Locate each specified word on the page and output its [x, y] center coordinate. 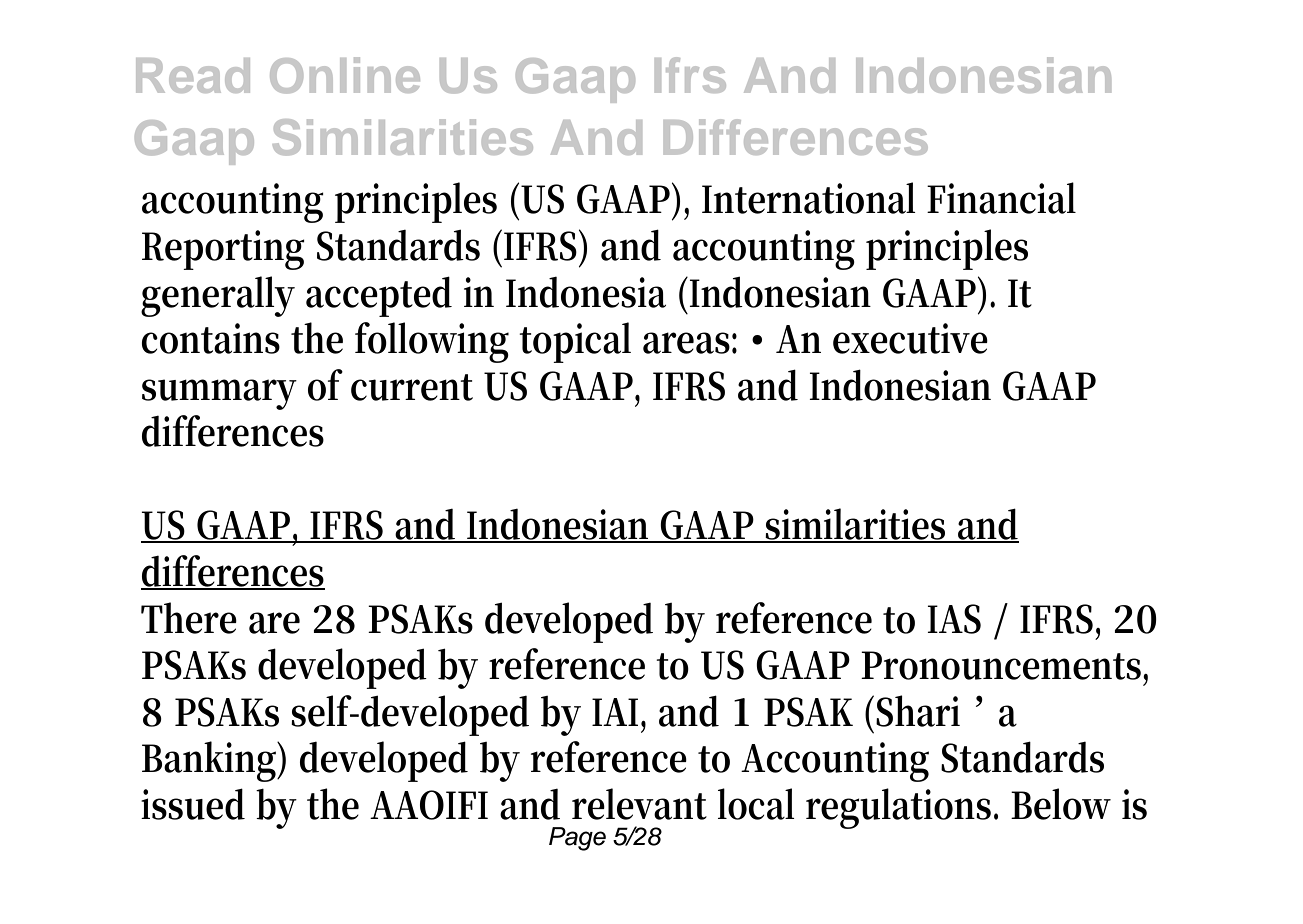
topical [575, 342]
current [412, 387]
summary [219, 394]
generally [218, 296]
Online [345, 75]
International [809, 198]
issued [193, 804]
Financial [1001, 198]
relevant [639, 804]
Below [1061, 804]
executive [910, 338]
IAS [954, 619]
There [189, 618]
